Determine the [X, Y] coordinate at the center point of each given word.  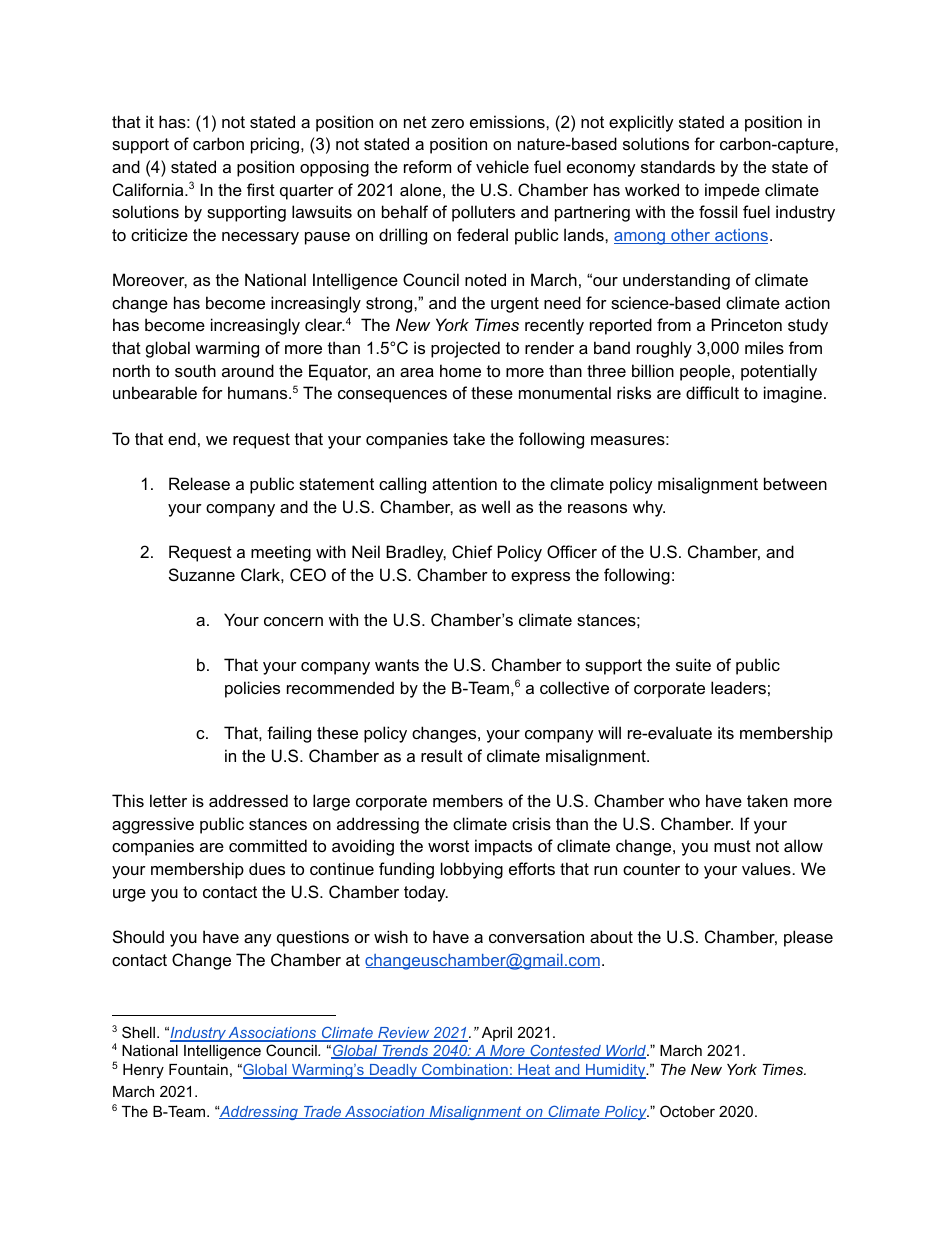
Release [199, 483]
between [795, 483]
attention [464, 483]
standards [678, 166]
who [684, 800]
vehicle [502, 166]
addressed [248, 800]
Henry [143, 1071]
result [442, 755]
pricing [276, 145]
